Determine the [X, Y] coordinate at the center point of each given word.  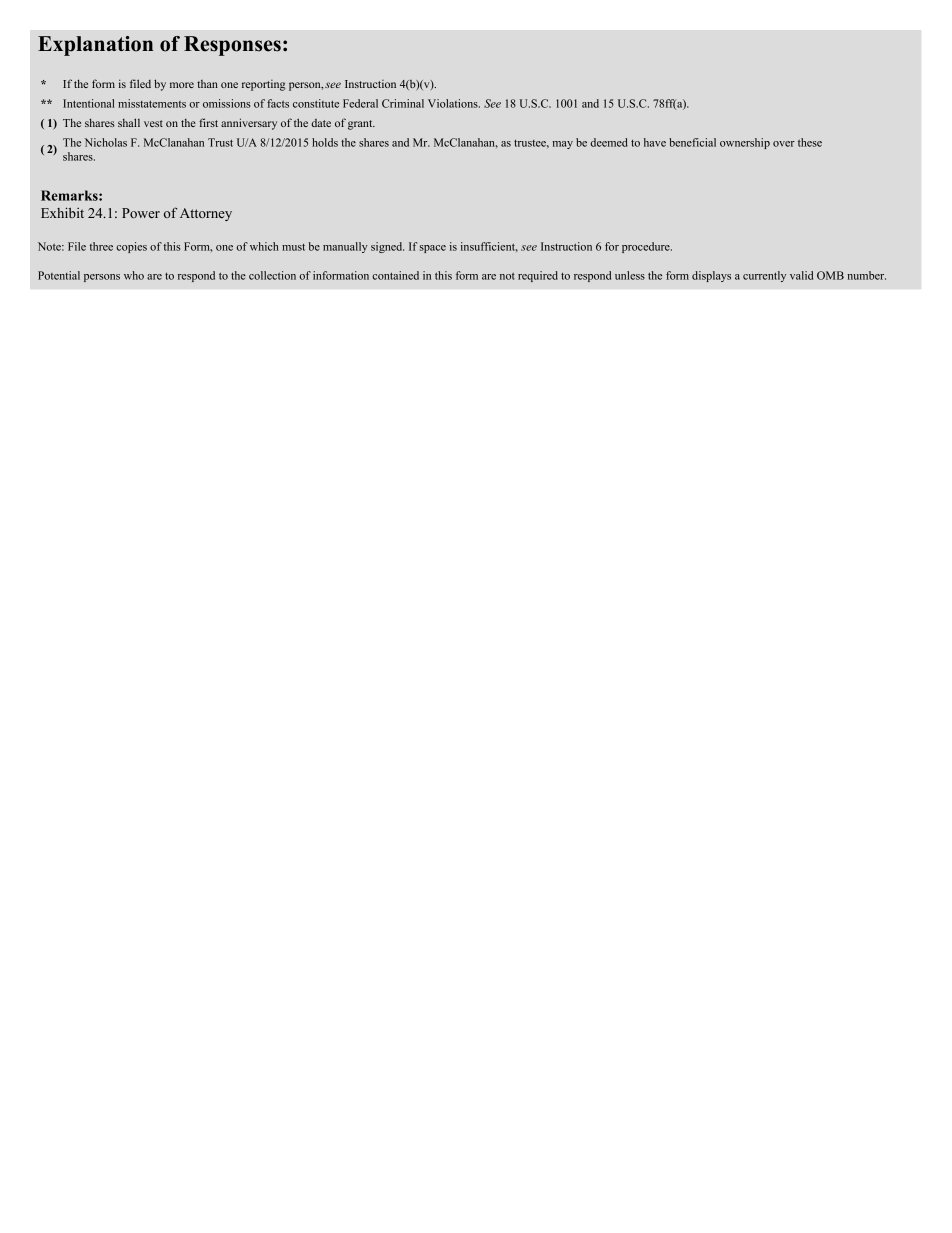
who [134, 275]
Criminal [403, 103]
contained [395, 275]
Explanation [95, 46]
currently [764, 276]
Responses [232, 46]
